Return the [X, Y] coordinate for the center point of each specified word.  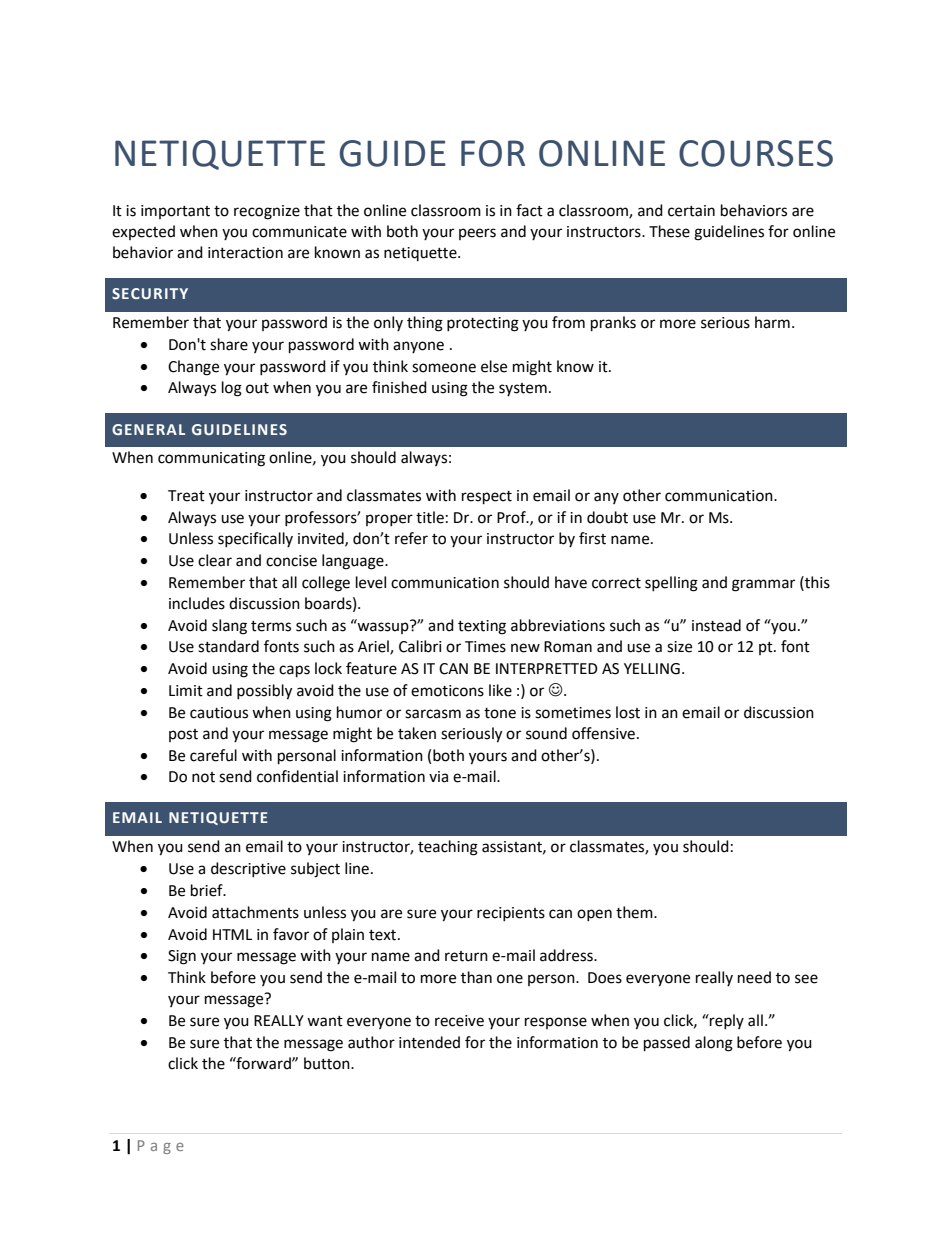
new [525, 648]
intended [429, 1042]
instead [716, 625]
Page [161, 1147]
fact [529, 210]
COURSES [756, 153]
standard [228, 646]
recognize [267, 212]
